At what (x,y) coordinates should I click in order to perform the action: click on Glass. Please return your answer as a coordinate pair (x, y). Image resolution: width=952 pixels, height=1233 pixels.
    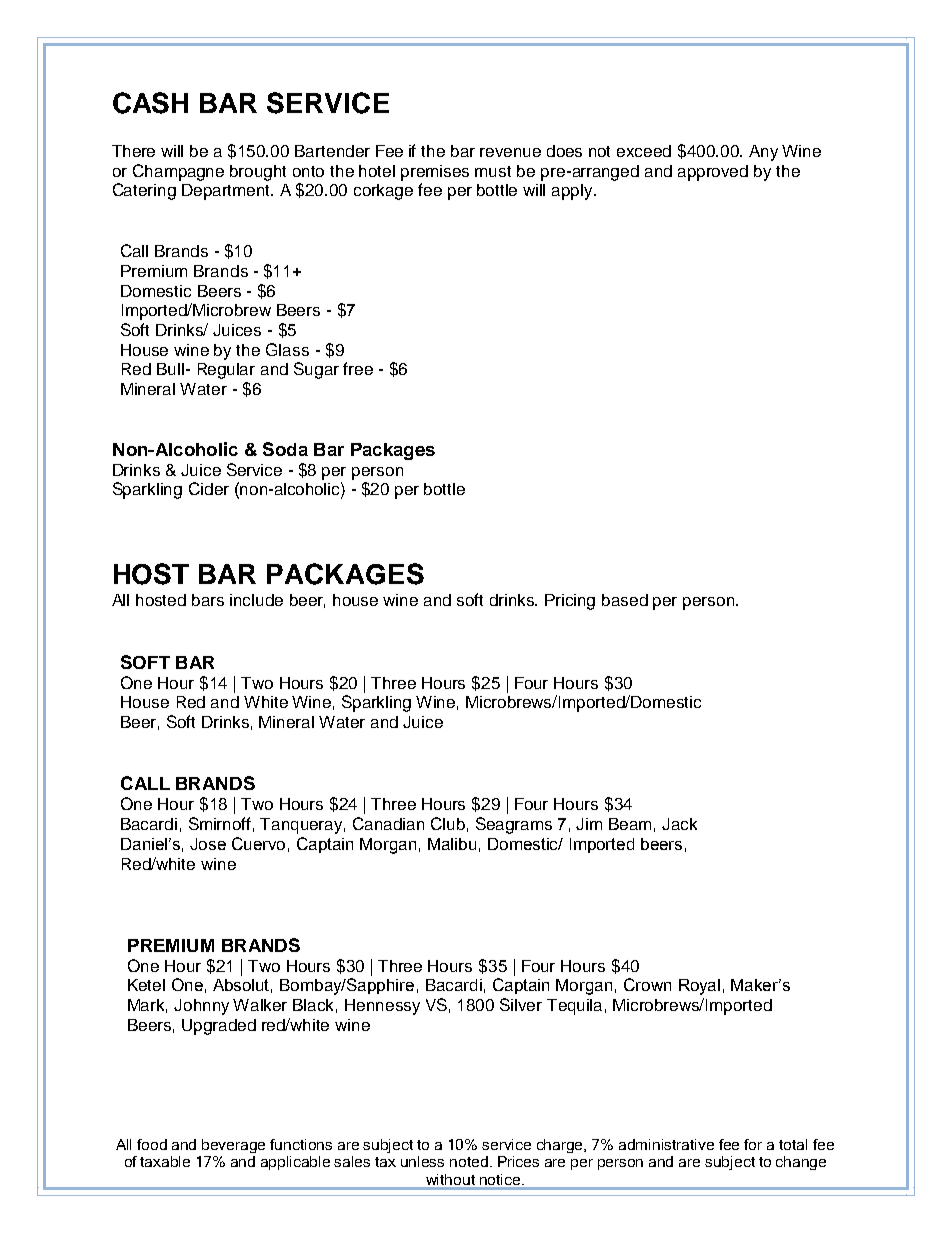
    Looking at the image, I should click on (287, 349).
